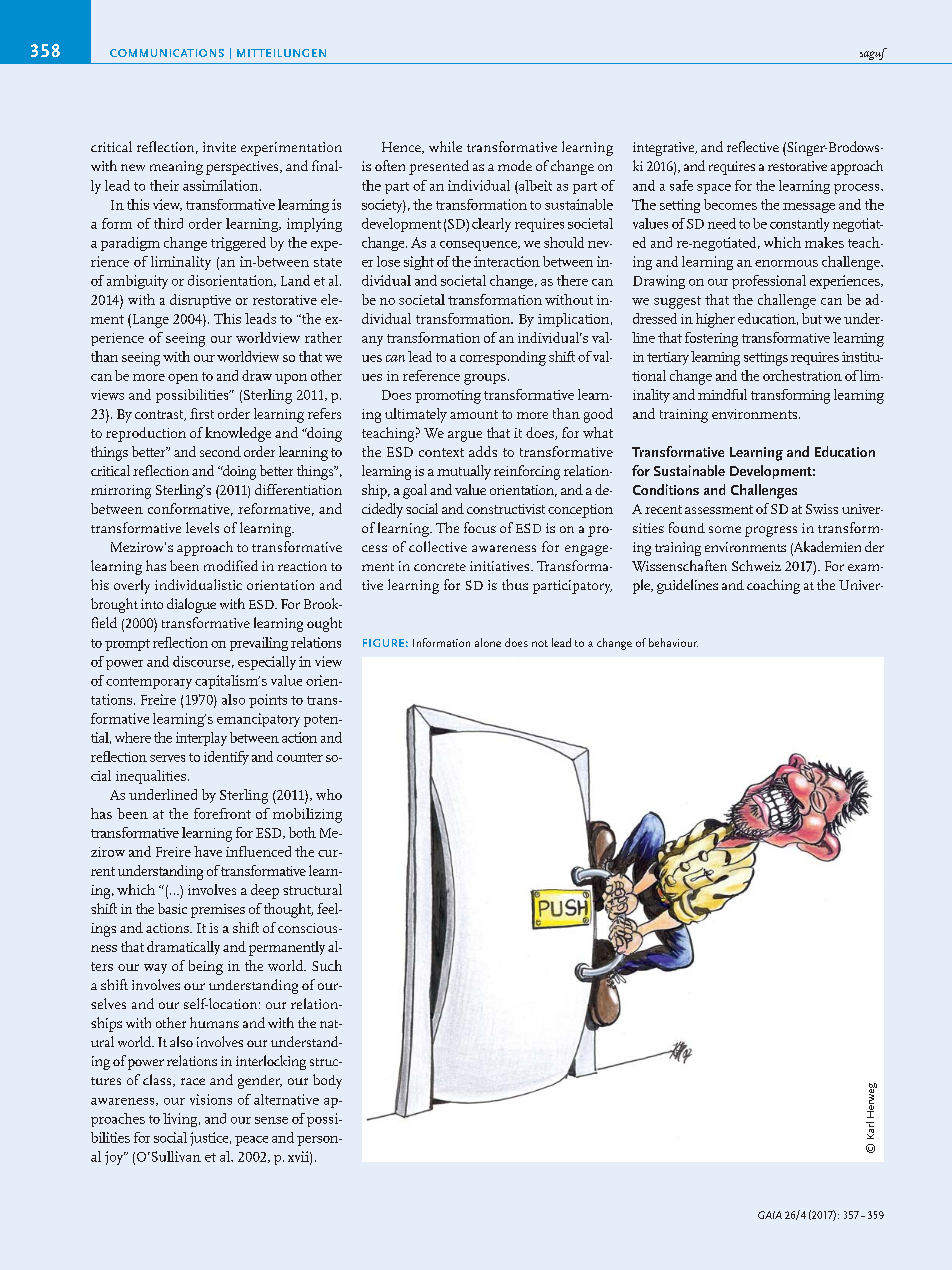  Describe the element at coordinates (465, 436) in the screenshot. I see `argue` at that location.
